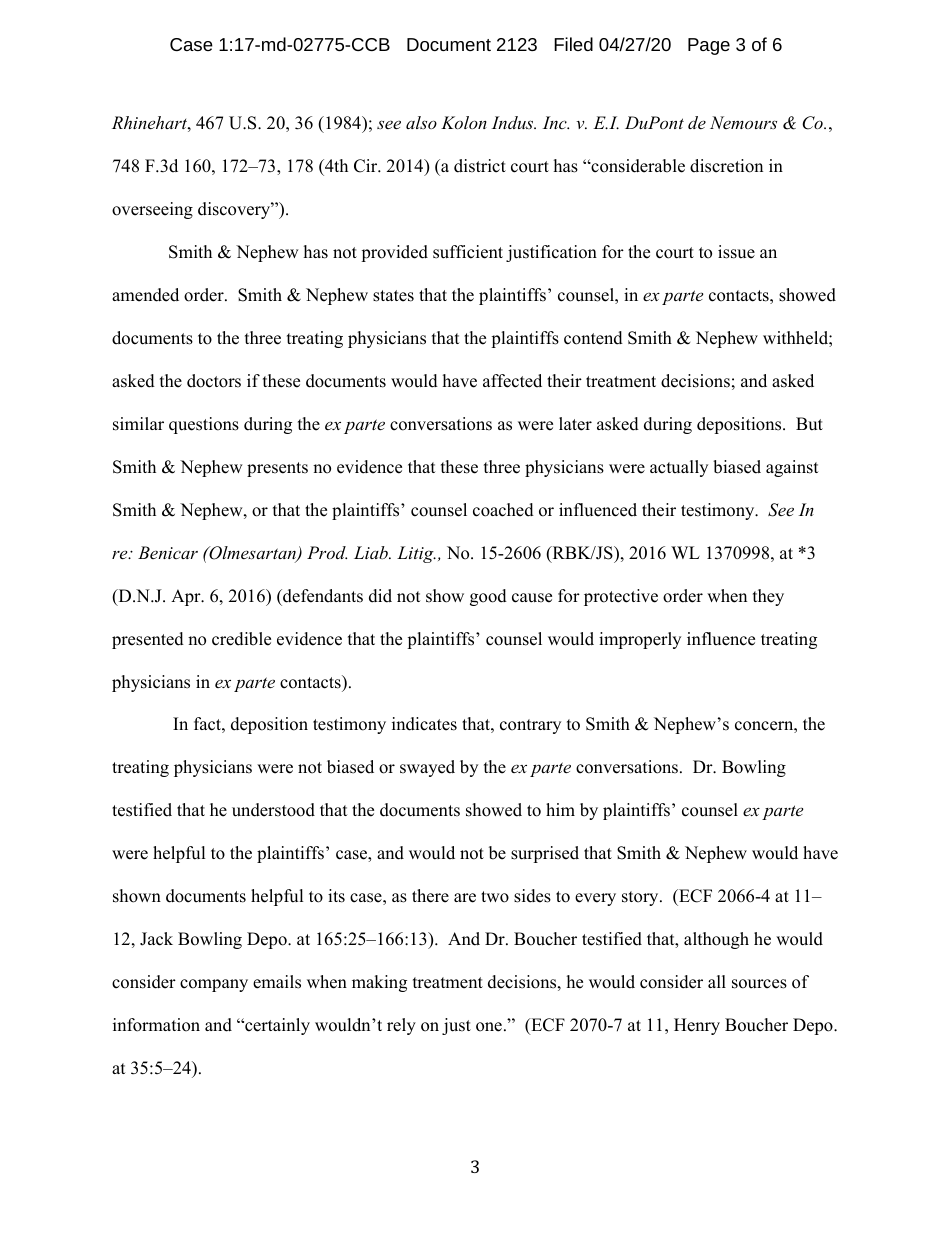 The width and height of the screenshot is (952, 1233). What do you see at coordinates (489, 1027) in the screenshot?
I see `one` at bounding box center [489, 1027].
